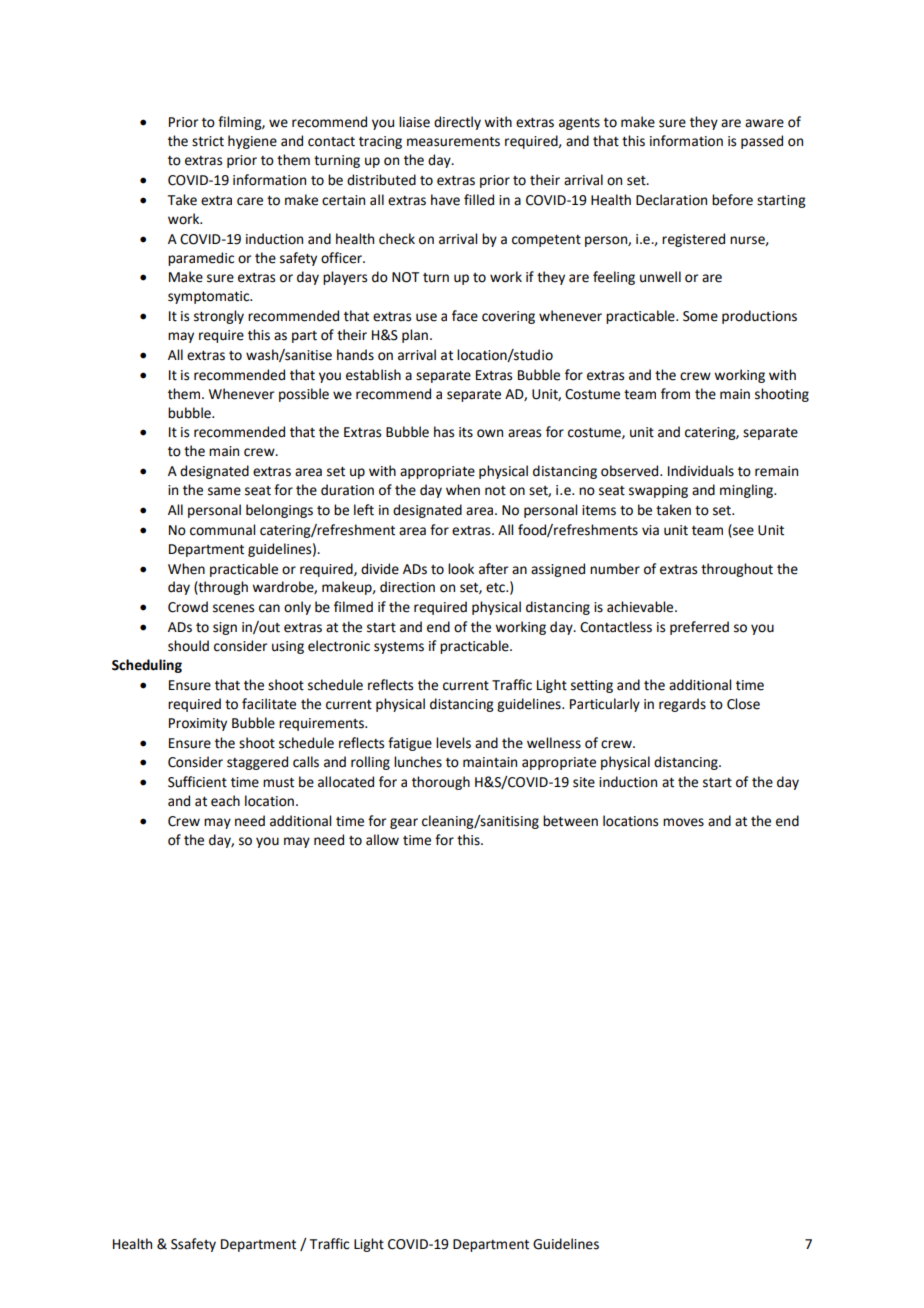 This image has height=1308, width=924. Describe the element at coordinates (466, 432) in the image. I see `its` at that location.
